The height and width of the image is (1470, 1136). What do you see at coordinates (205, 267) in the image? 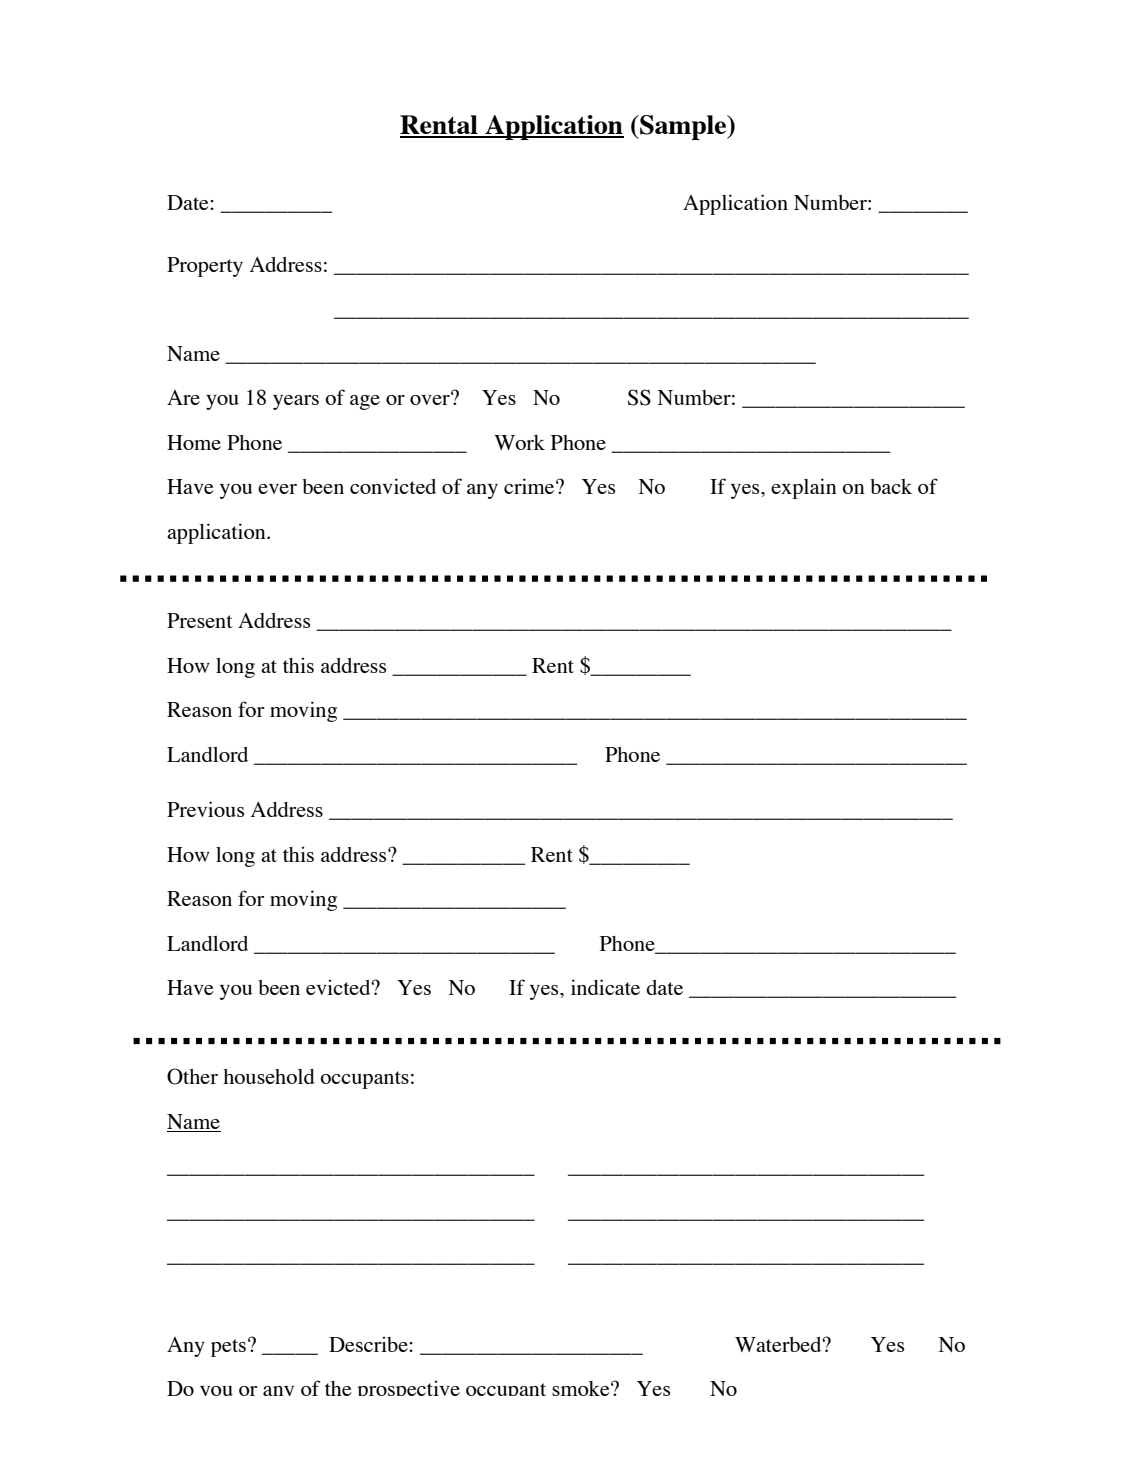
I see `Property` at bounding box center [205, 267].
